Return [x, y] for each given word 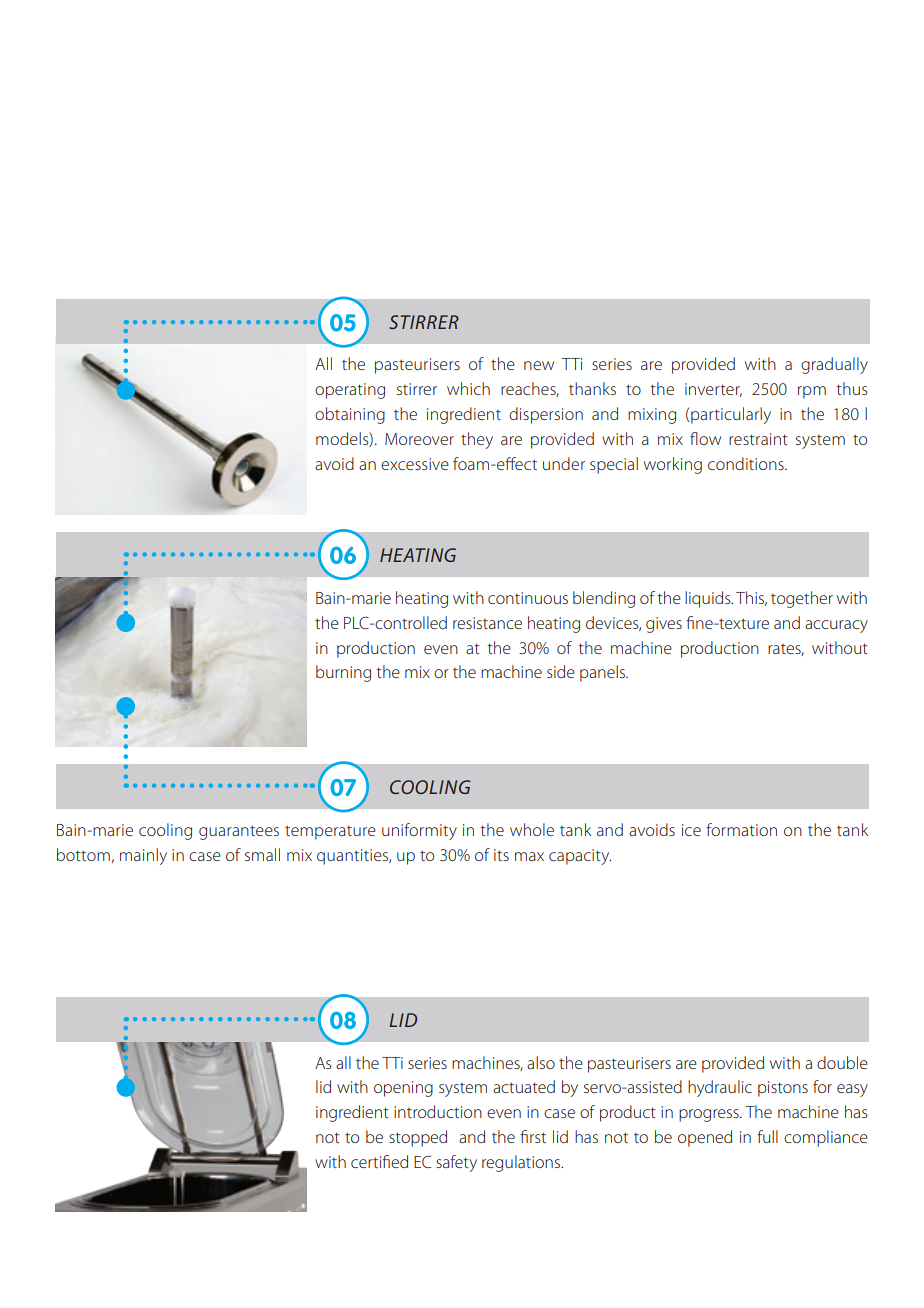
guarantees [239, 832]
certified [379, 1161]
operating [350, 391]
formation [741, 829]
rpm [812, 392]
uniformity [419, 831]
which [468, 388]
